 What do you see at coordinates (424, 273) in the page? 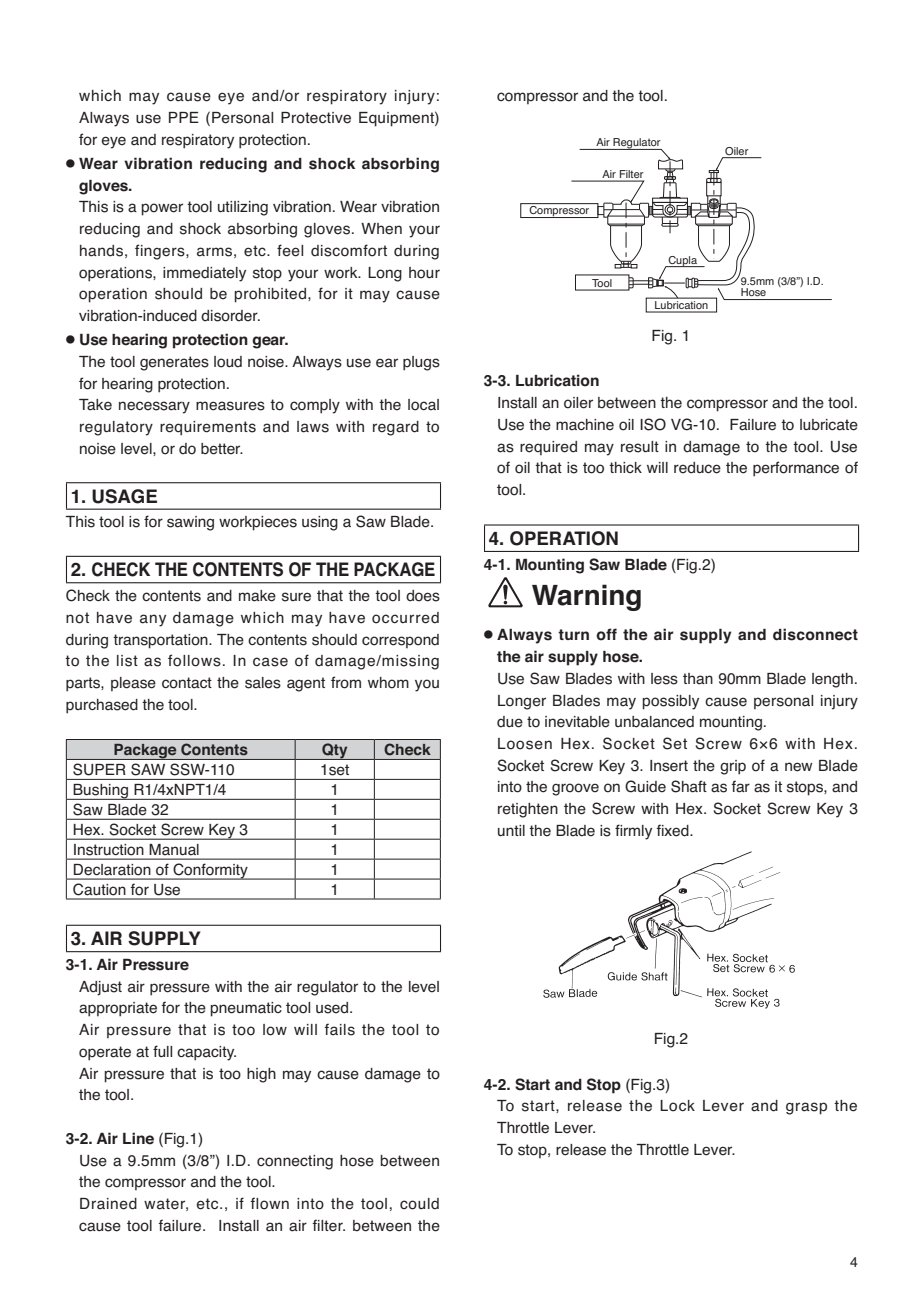
I see `hour` at bounding box center [424, 273].
